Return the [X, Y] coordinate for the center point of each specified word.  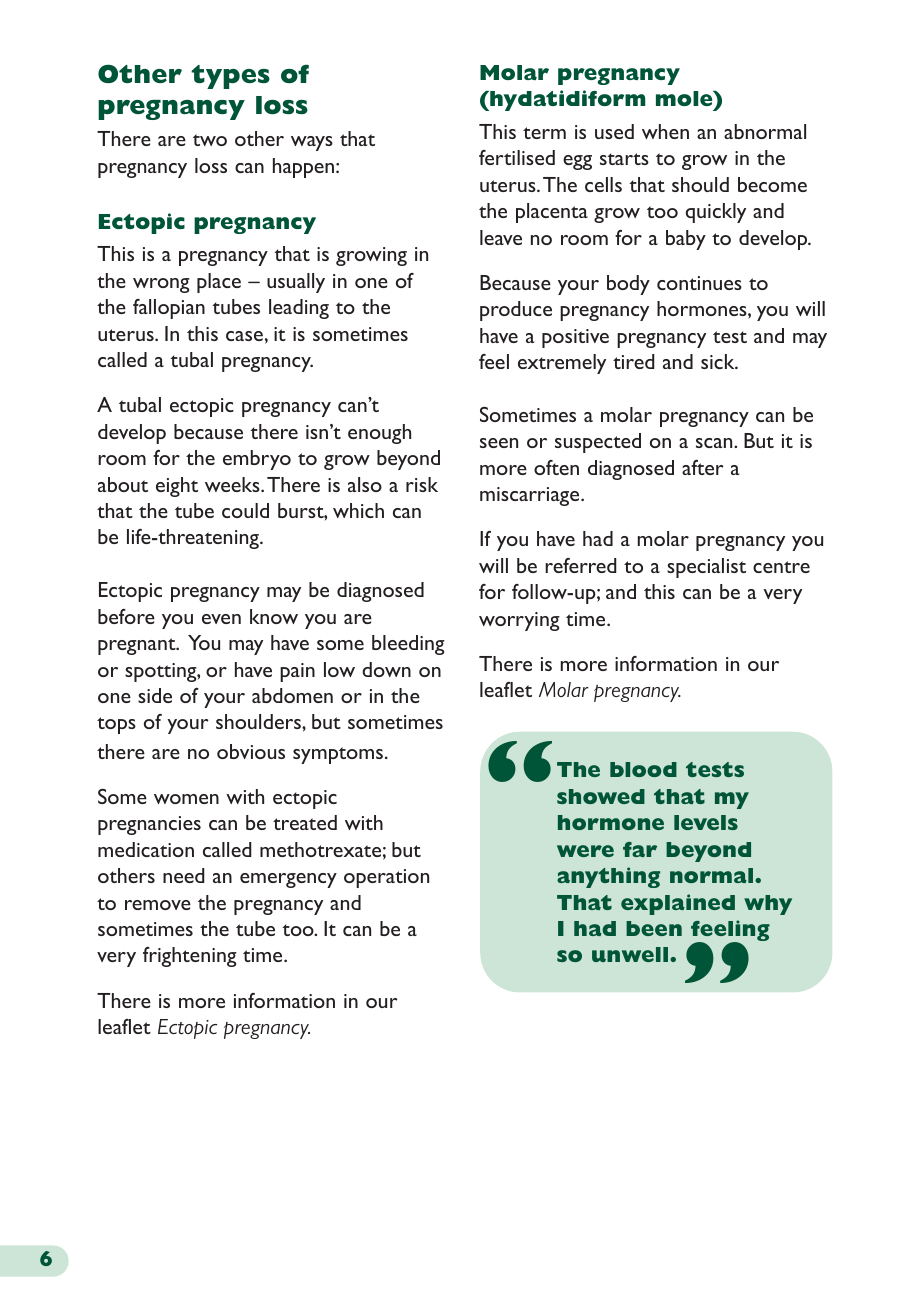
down [386, 669]
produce [516, 311]
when [665, 131]
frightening [190, 957]
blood [643, 769]
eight [177, 487]
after [703, 467]
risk [422, 484]
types [230, 77]
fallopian [169, 309]
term [544, 133]
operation [386, 878]
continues [699, 283]
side [155, 695]
